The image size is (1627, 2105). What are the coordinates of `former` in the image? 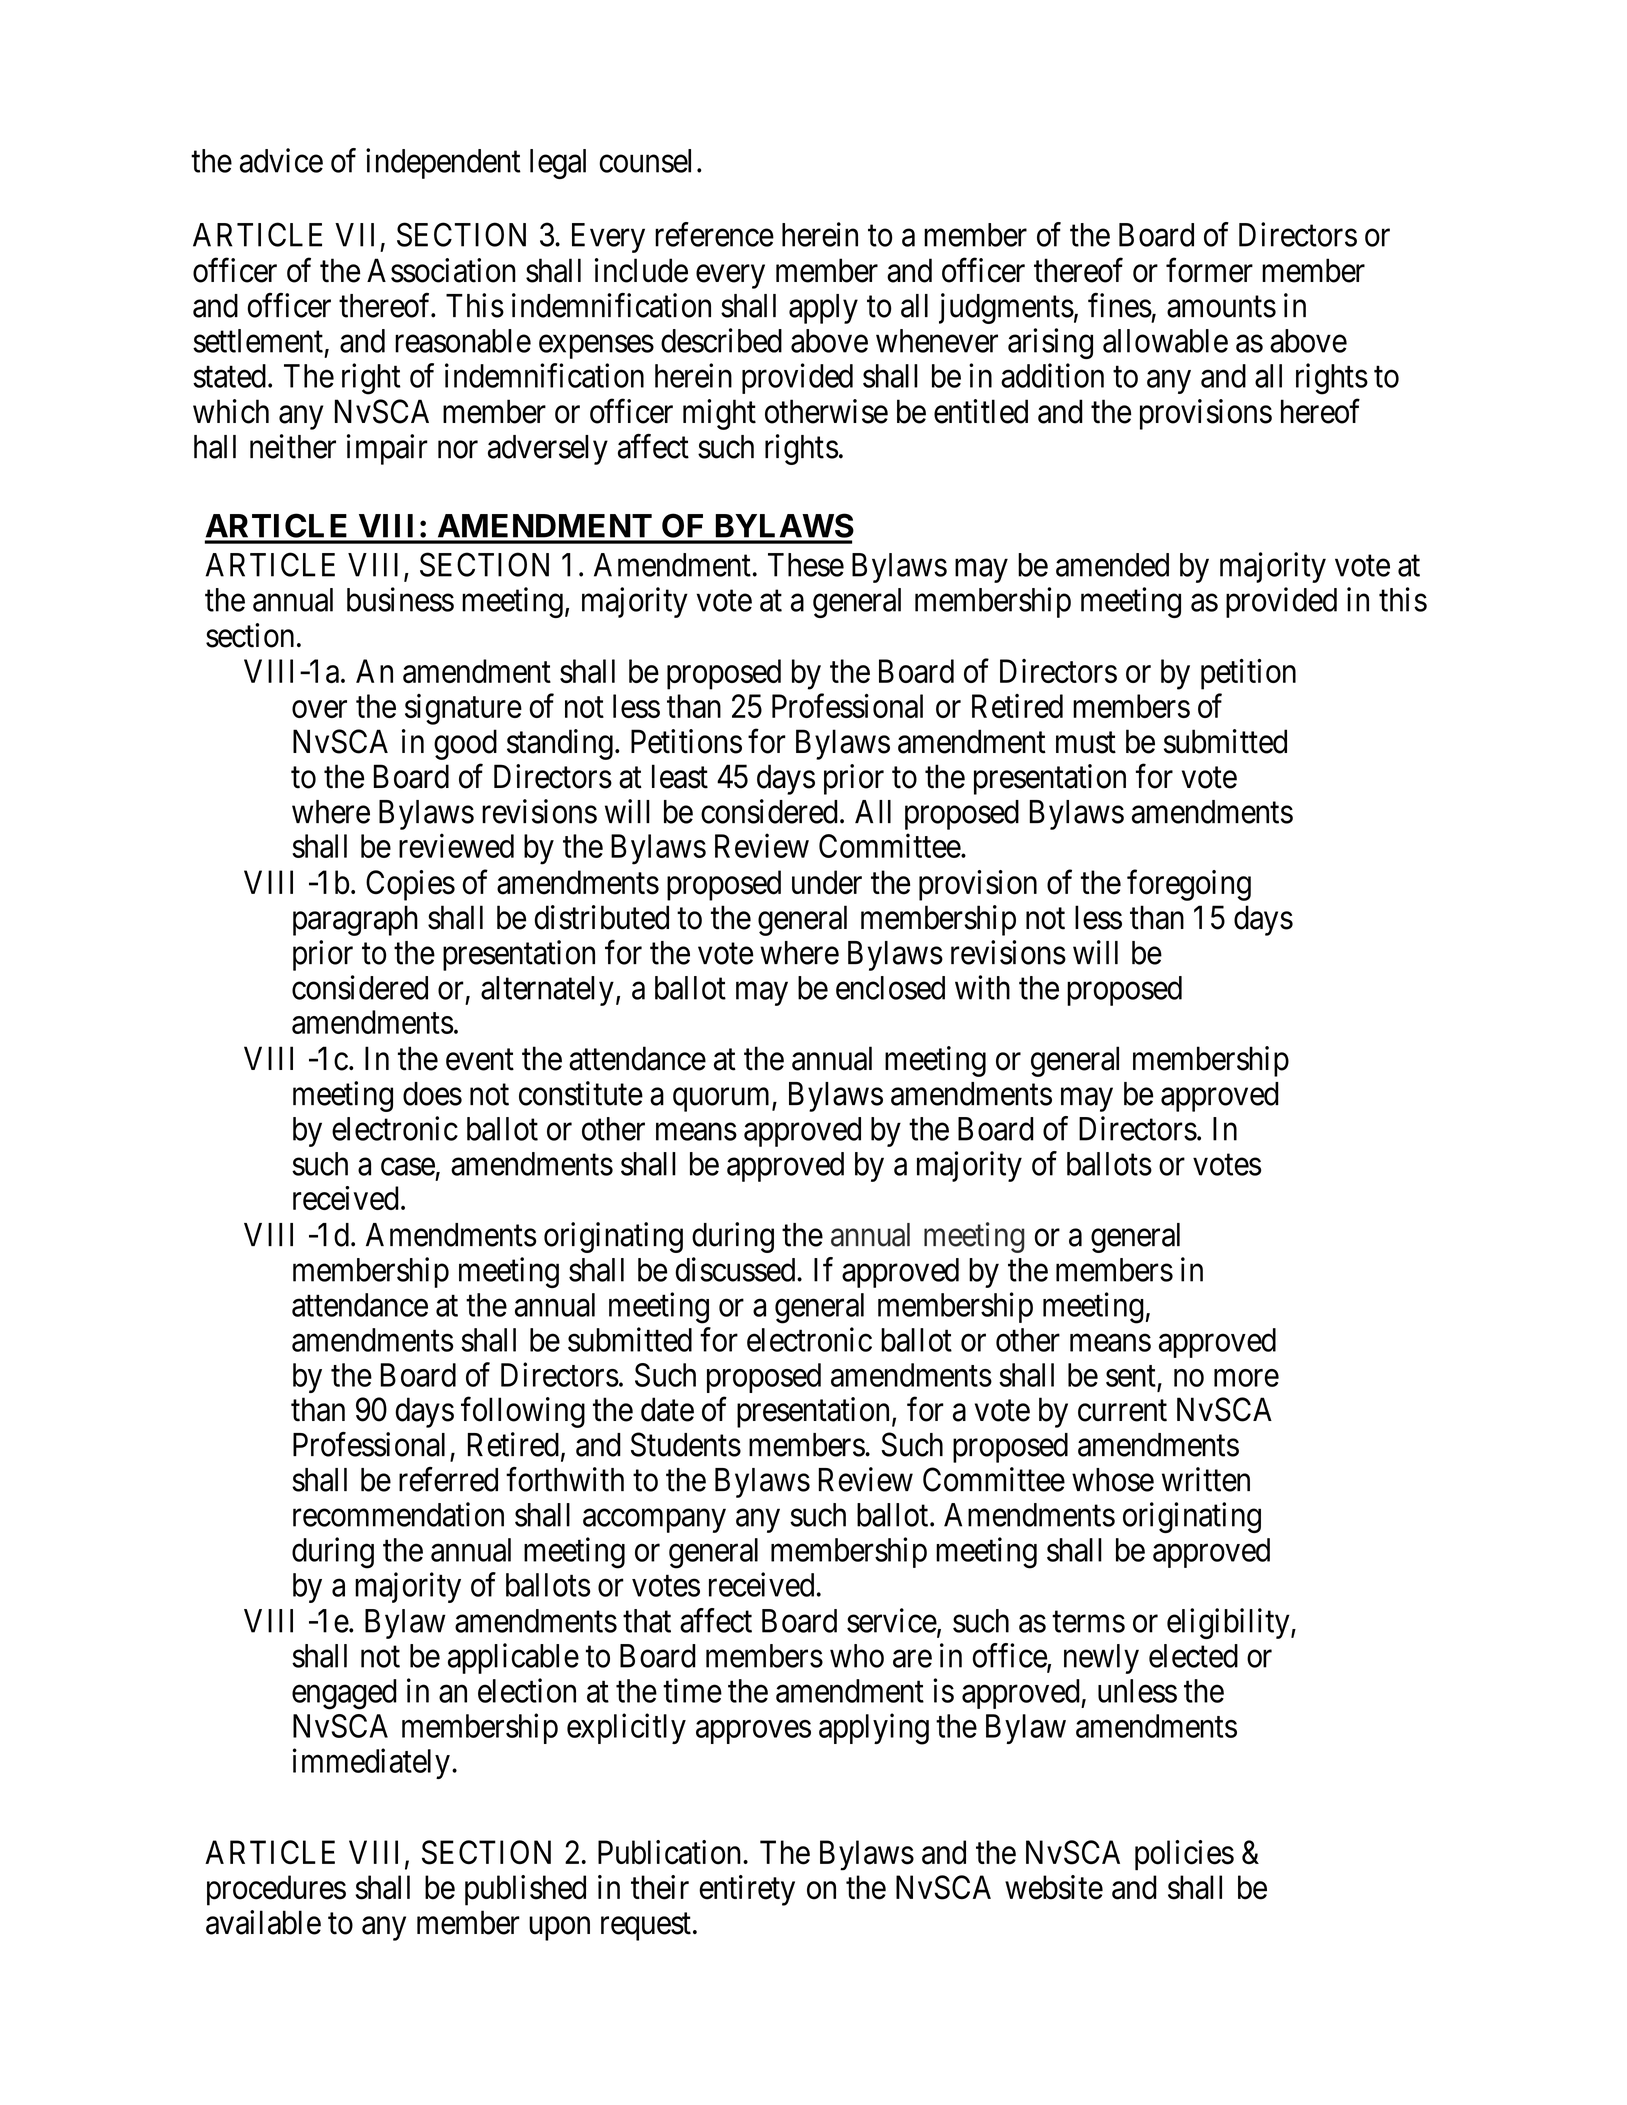 It's located at (1209, 270).
